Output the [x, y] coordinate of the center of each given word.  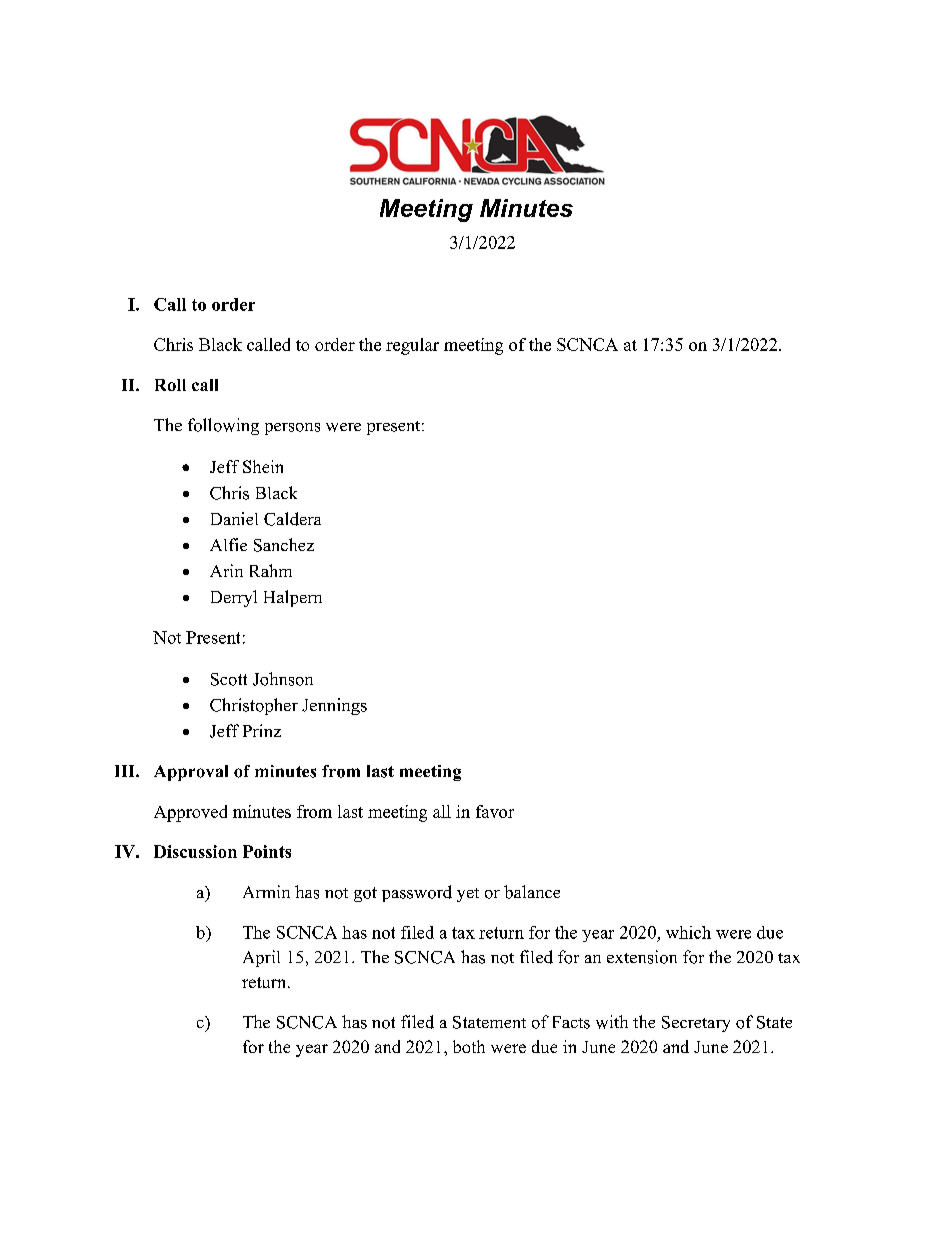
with [612, 1022]
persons [292, 429]
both [469, 1046]
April [261, 958]
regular [412, 346]
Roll [170, 385]
